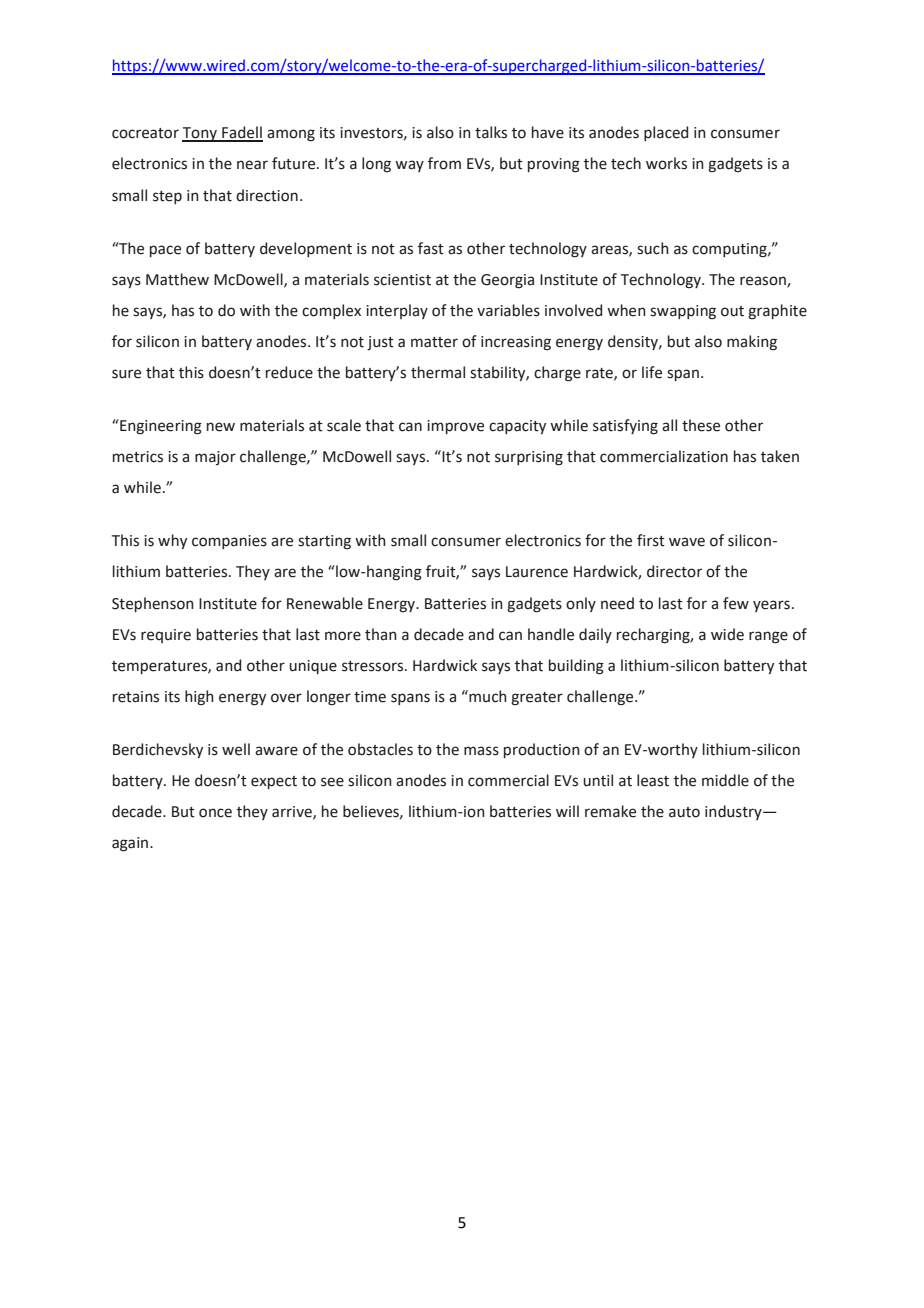 This page has height=1308, width=924. What do you see at coordinates (529, 458) in the page?
I see `surprising` at bounding box center [529, 458].
